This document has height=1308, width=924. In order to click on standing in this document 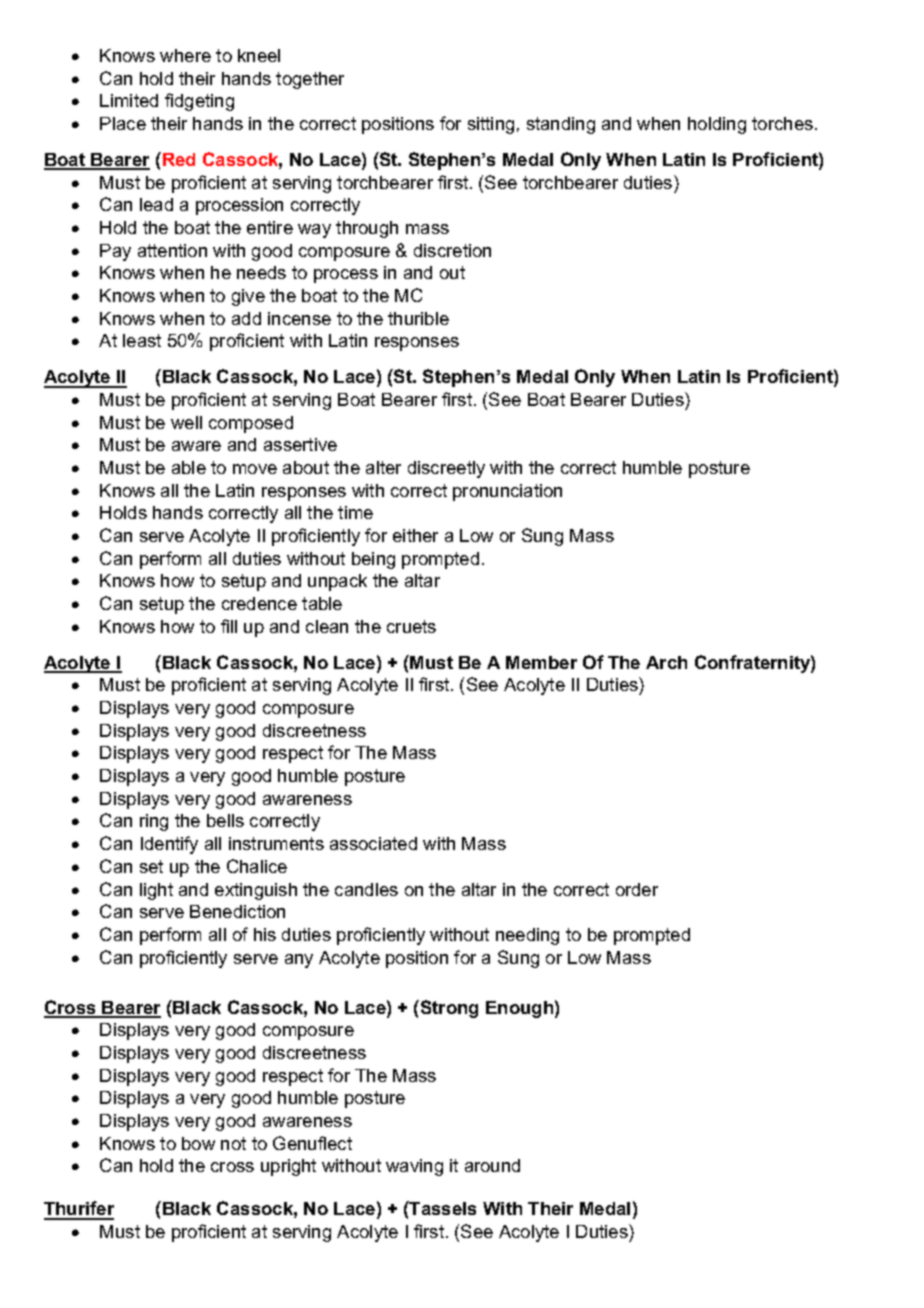, I will do `click(561, 125)`.
